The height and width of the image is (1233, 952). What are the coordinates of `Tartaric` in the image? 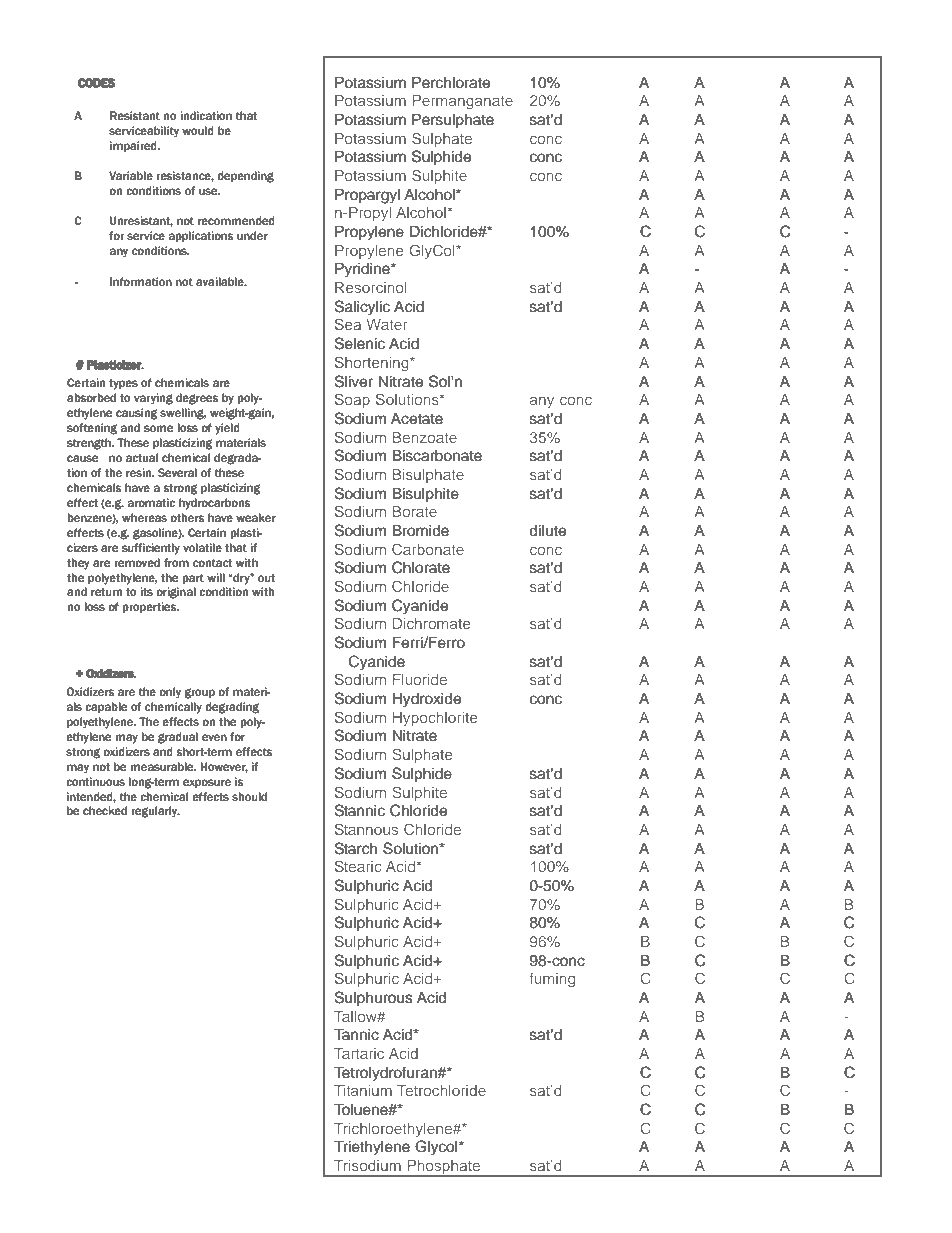 It's located at (359, 1053).
